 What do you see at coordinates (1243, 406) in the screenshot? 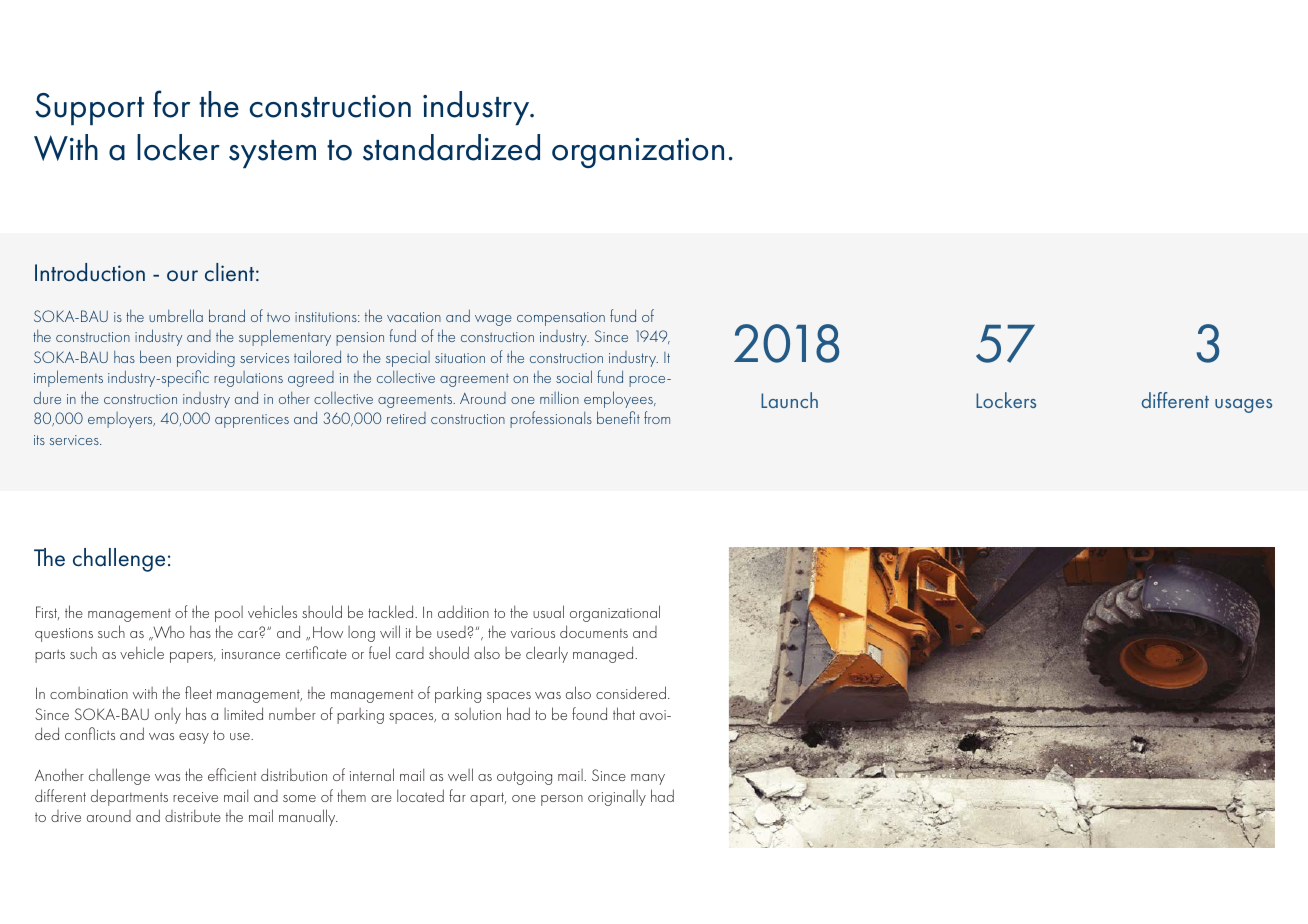
I see `usages` at bounding box center [1243, 406].
